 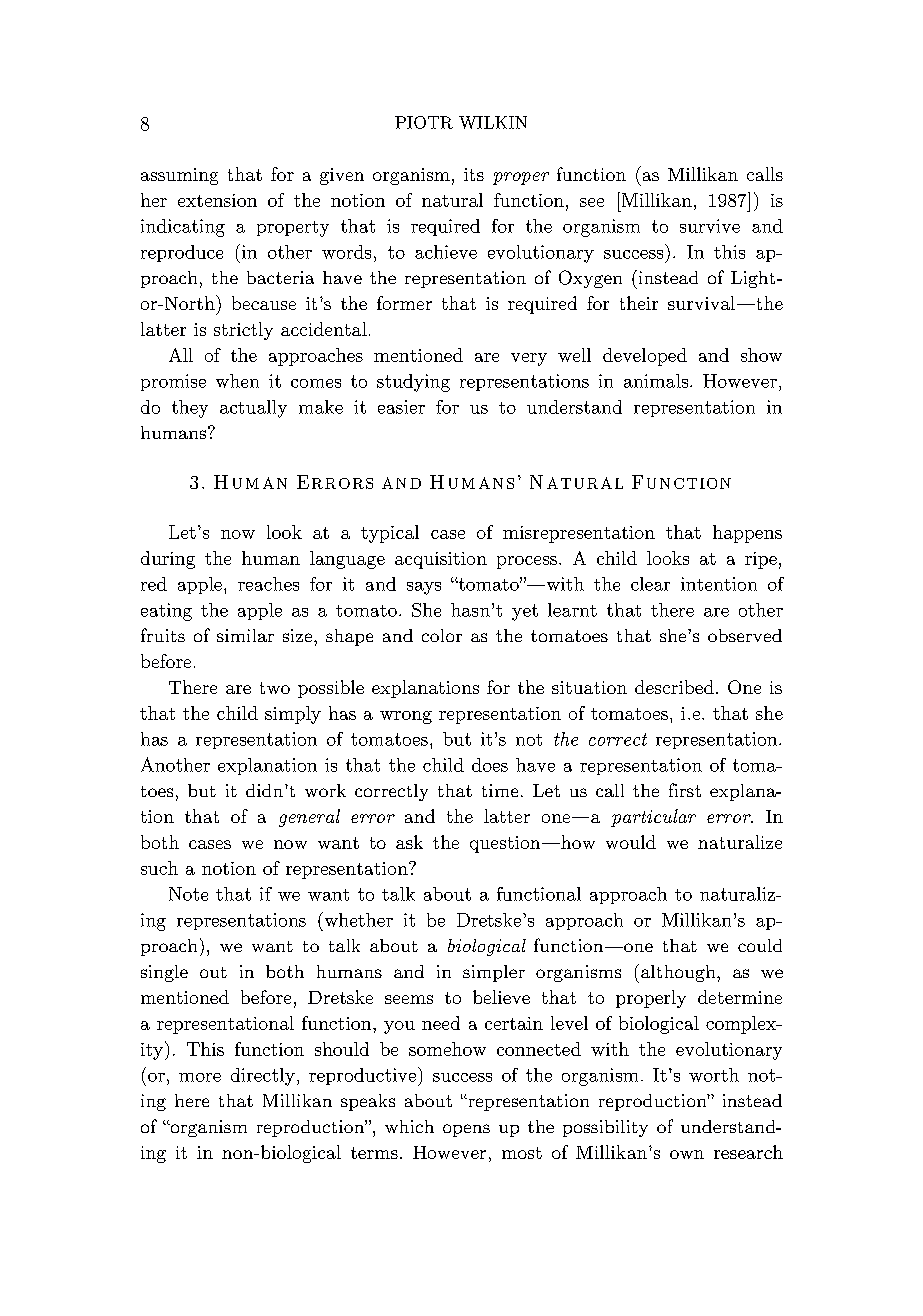 What do you see at coordinates (442, 635) in the document?
I see `color` at bounding box center [442, 635].
